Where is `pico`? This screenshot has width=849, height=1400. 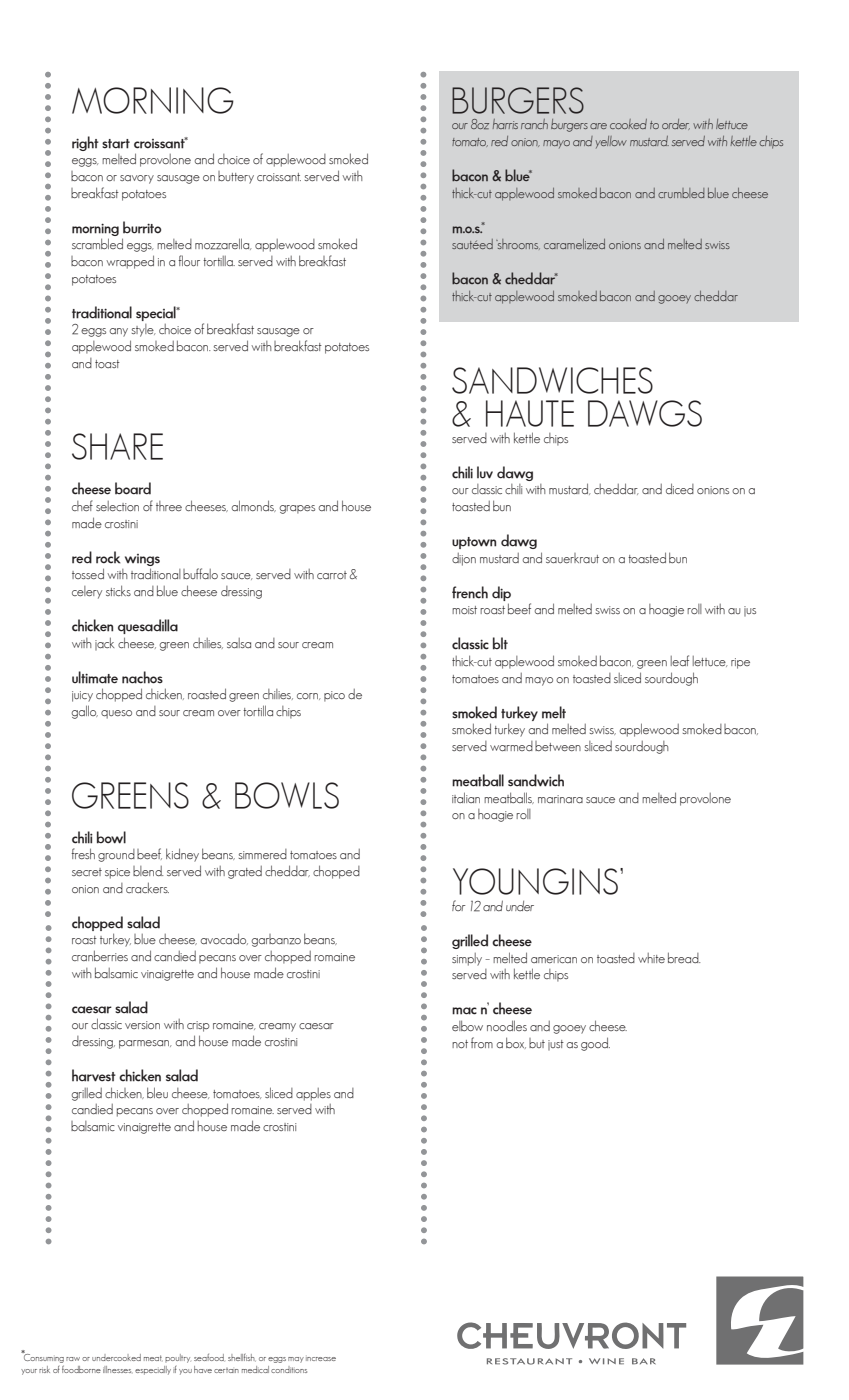
pico is located at coordinates (334, 696).
